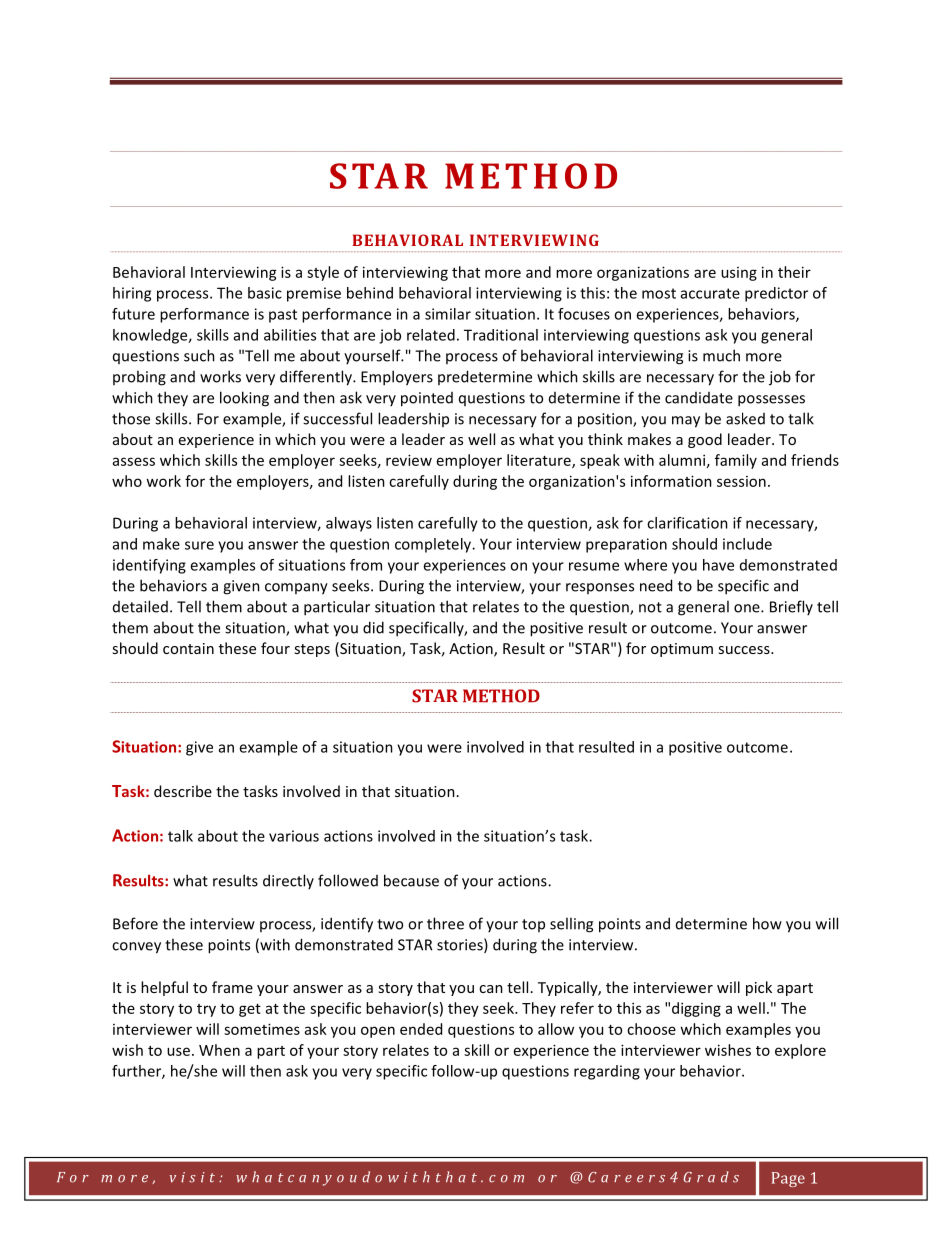  What do you see at coordinates (183, 791) in the screenshot?
I see `describe` at bounding box center [183, 791].
